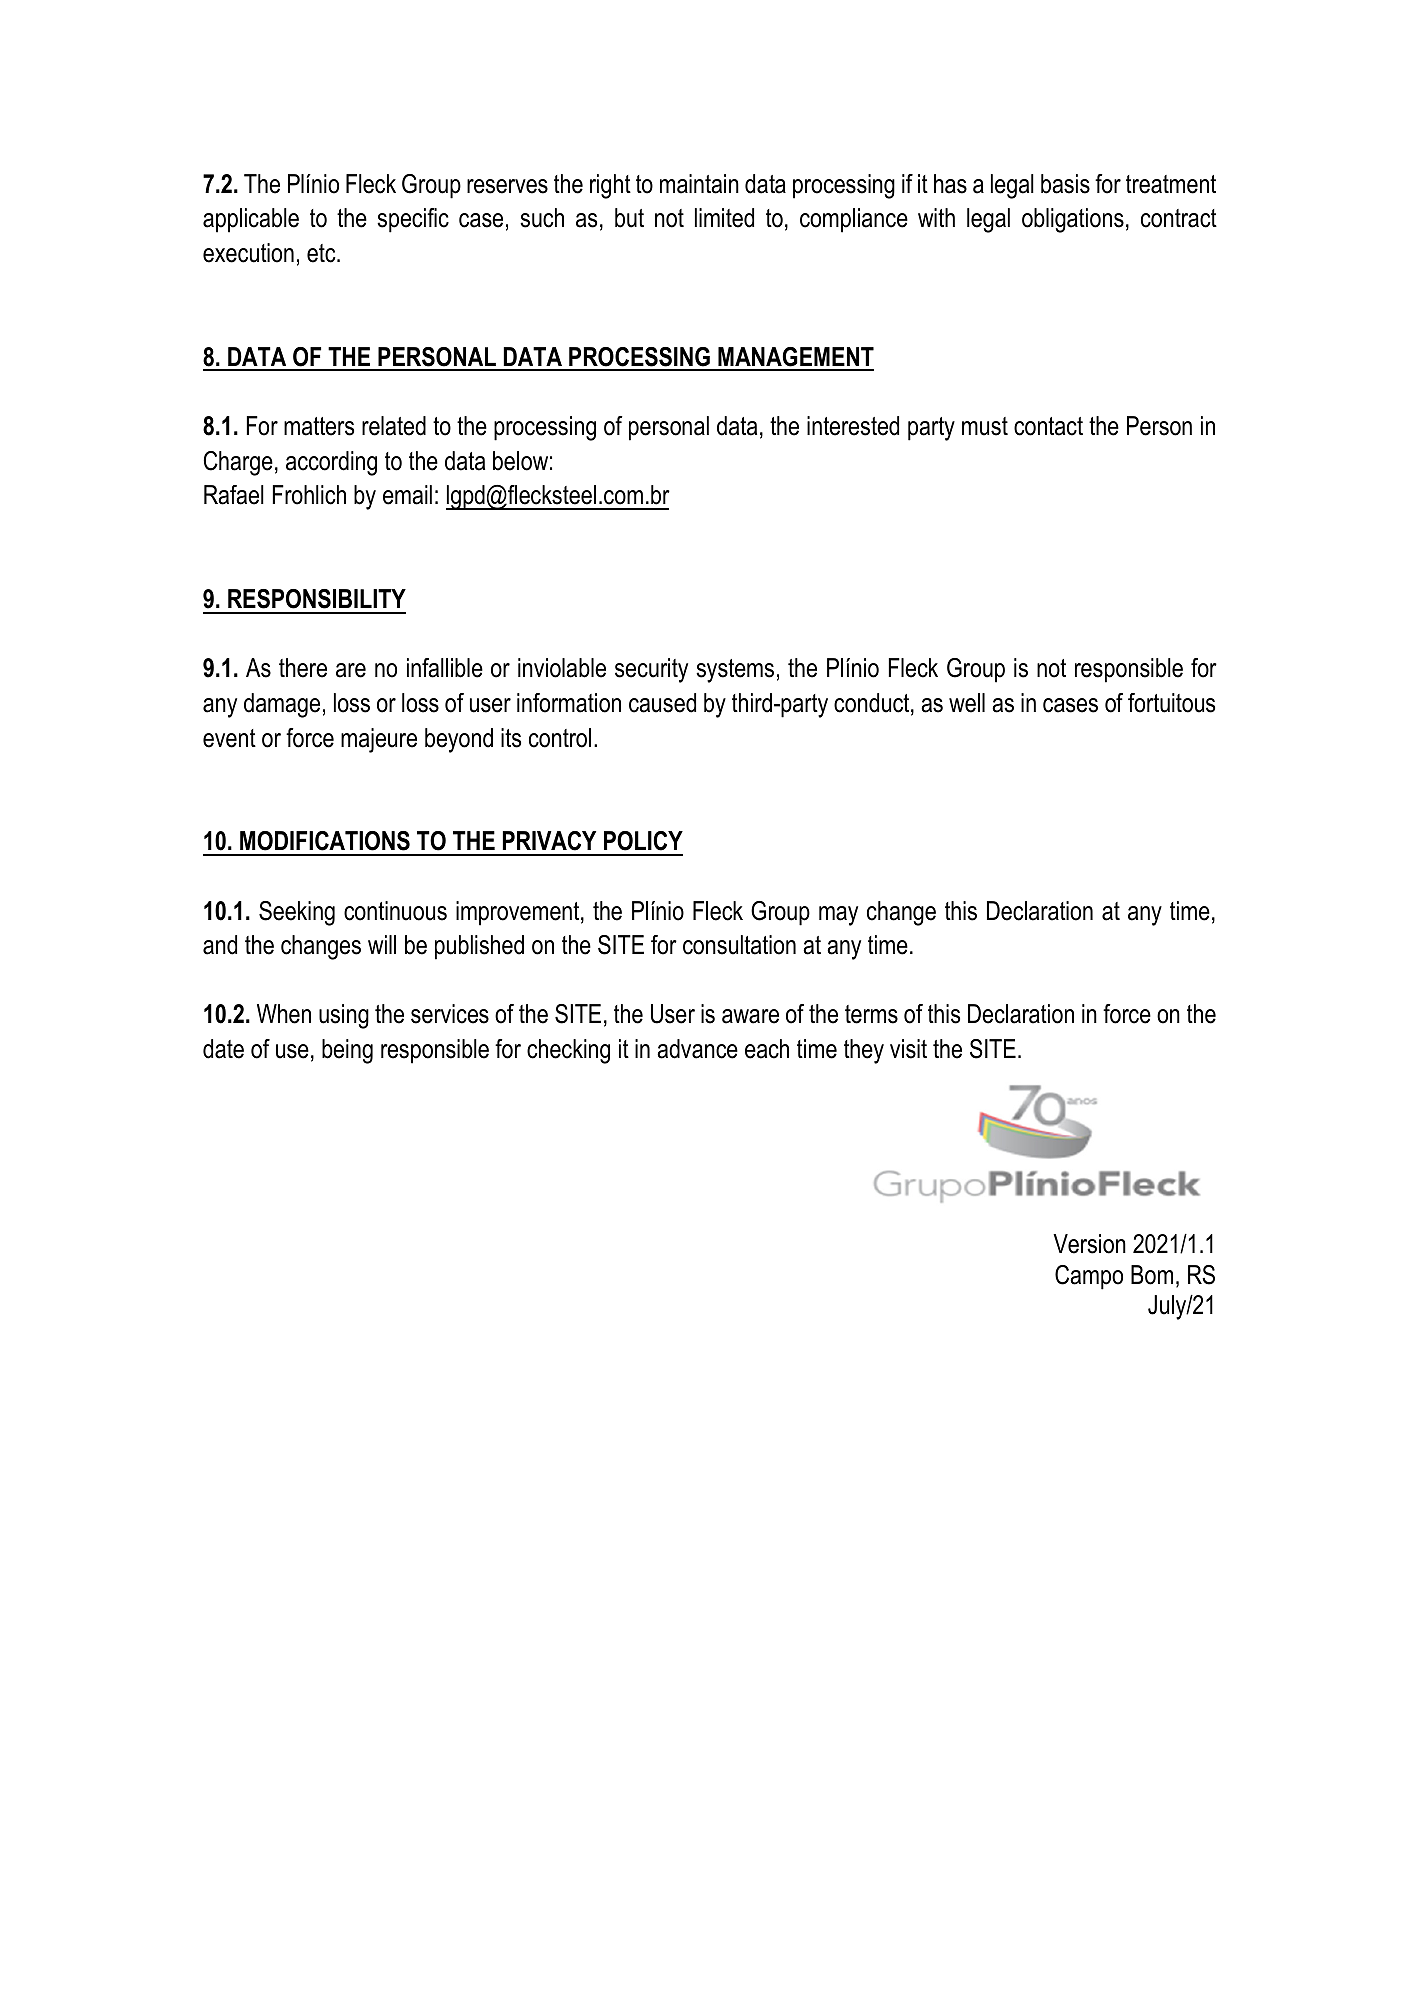  Describe the element at coordinates (662, 703) in the screenshot. I see `caused` at that location.
